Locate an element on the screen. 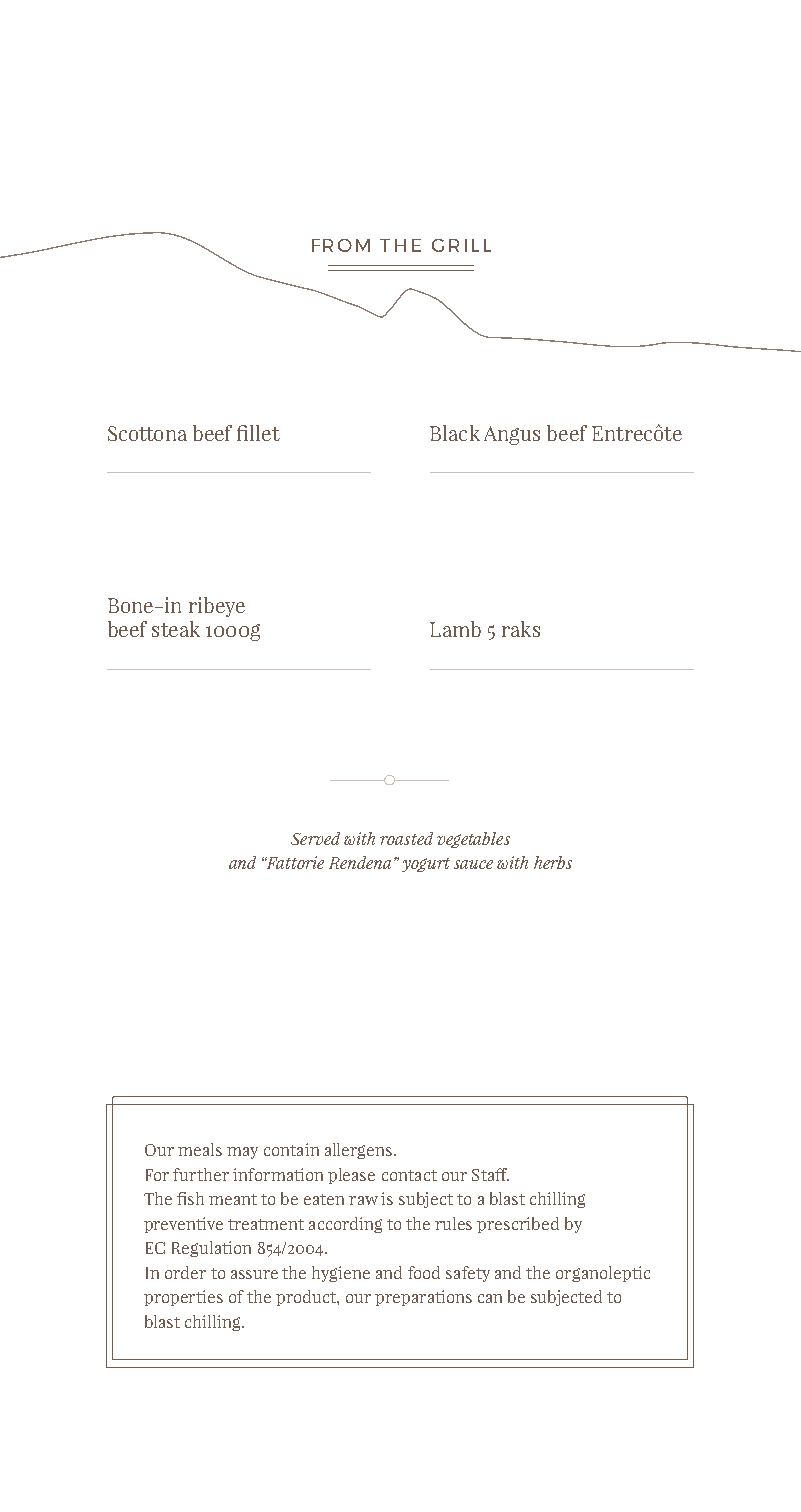 Image resolution: width=801 pixels, height=1512 pixels. roasted is located at coordinates (406, 838).
